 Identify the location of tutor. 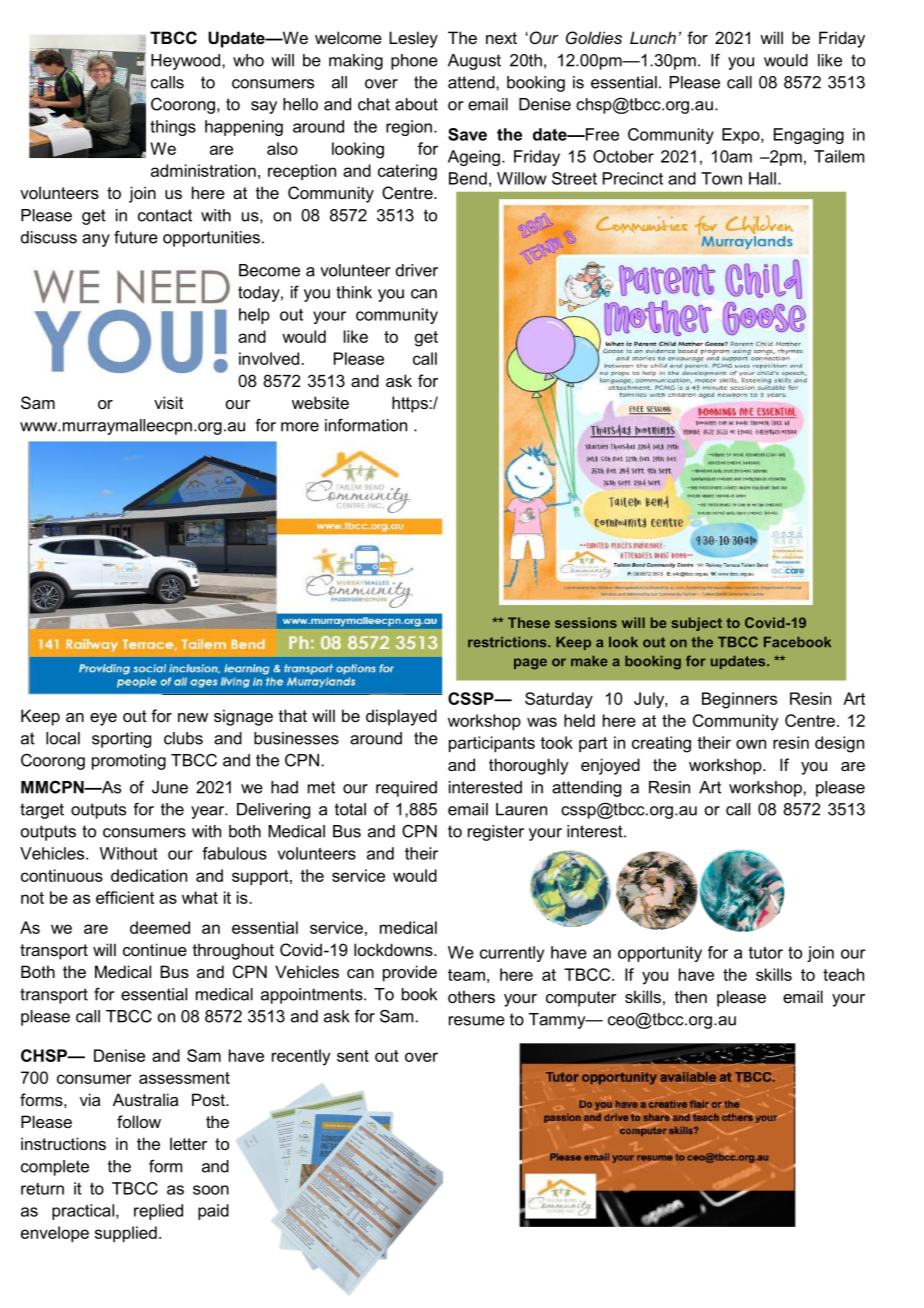
(766, 952).
